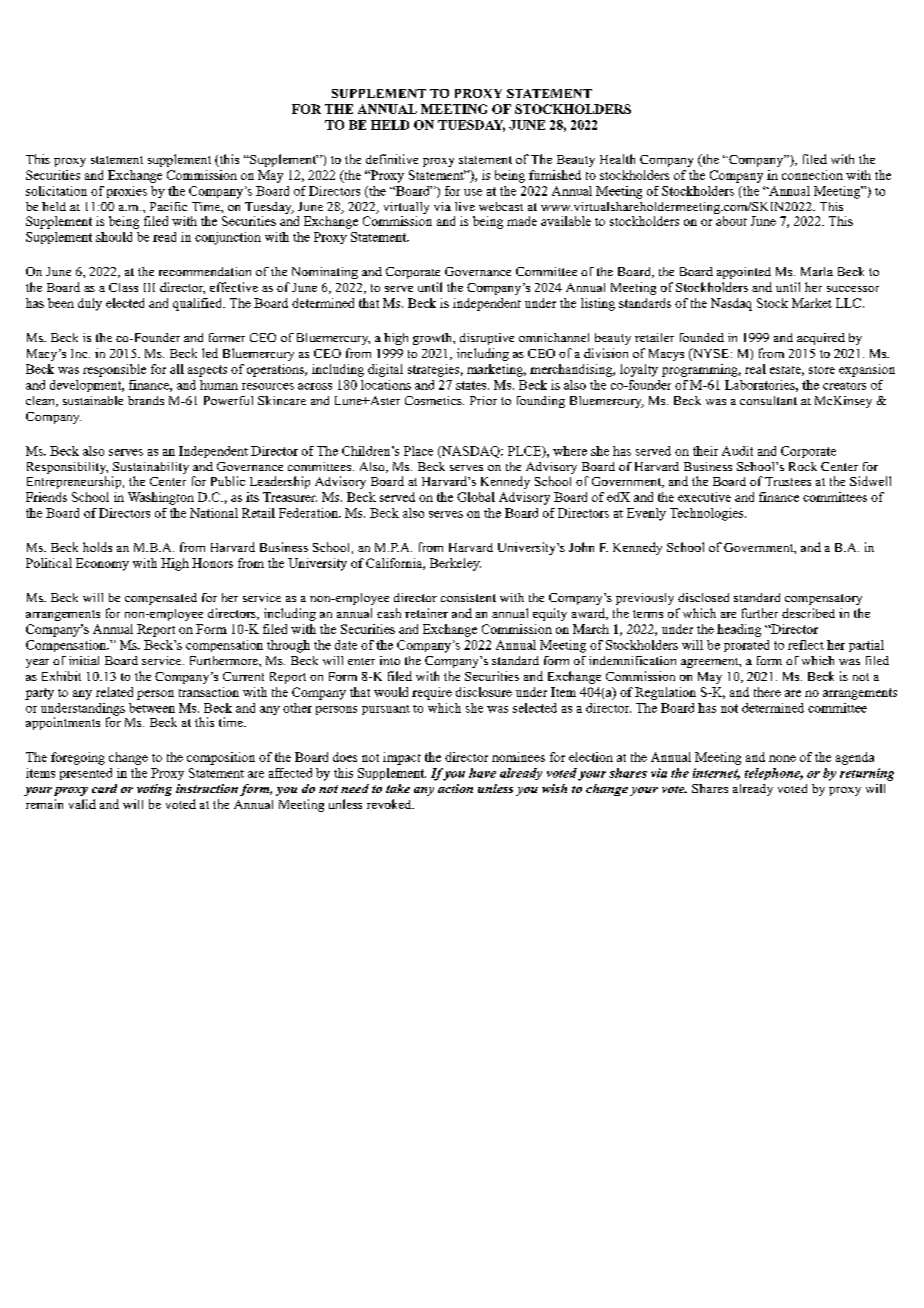  What do you see at coordinates (154, 790) in the screenshot?
I see `voting` at bounding box center [154, 790].
